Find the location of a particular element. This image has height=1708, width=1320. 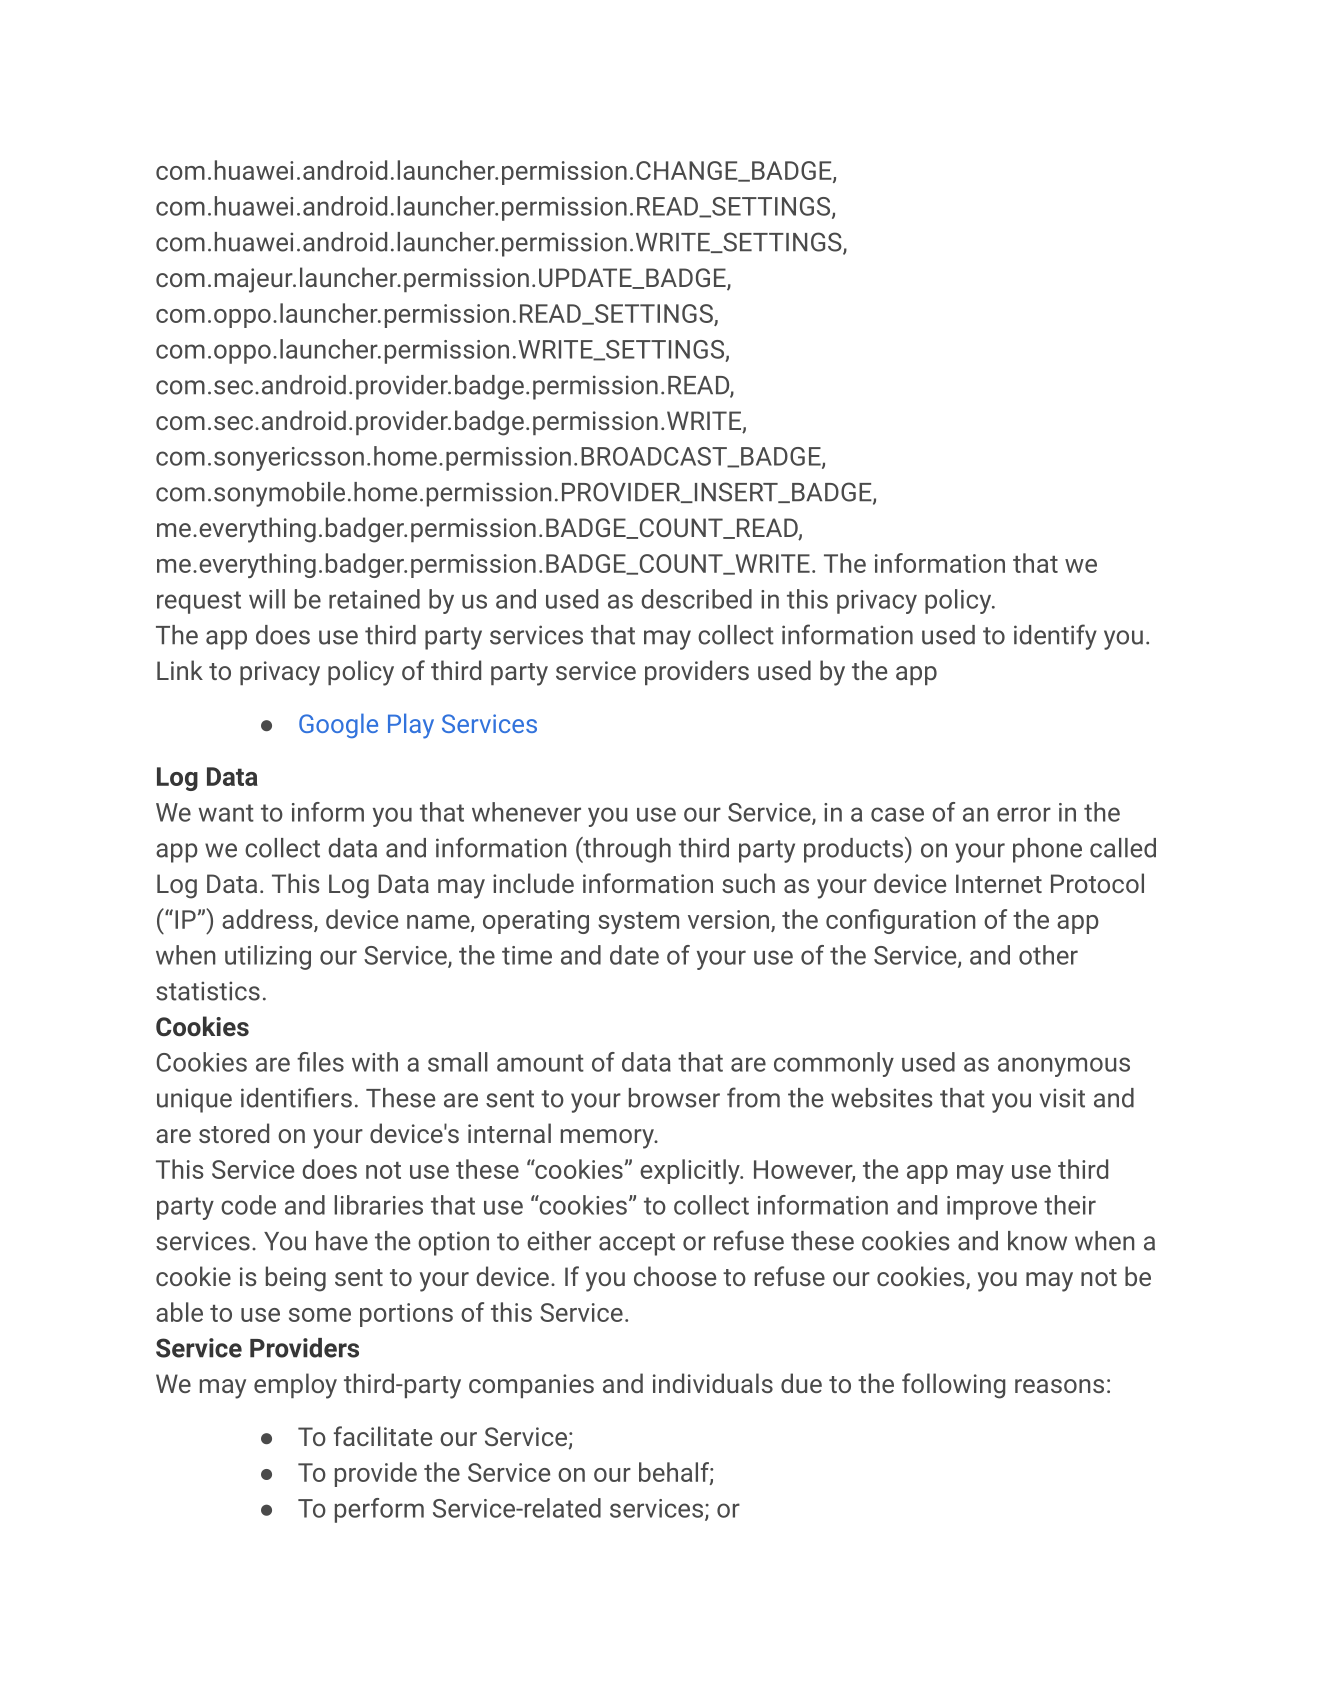

described is located at coordinates (696, 599).
